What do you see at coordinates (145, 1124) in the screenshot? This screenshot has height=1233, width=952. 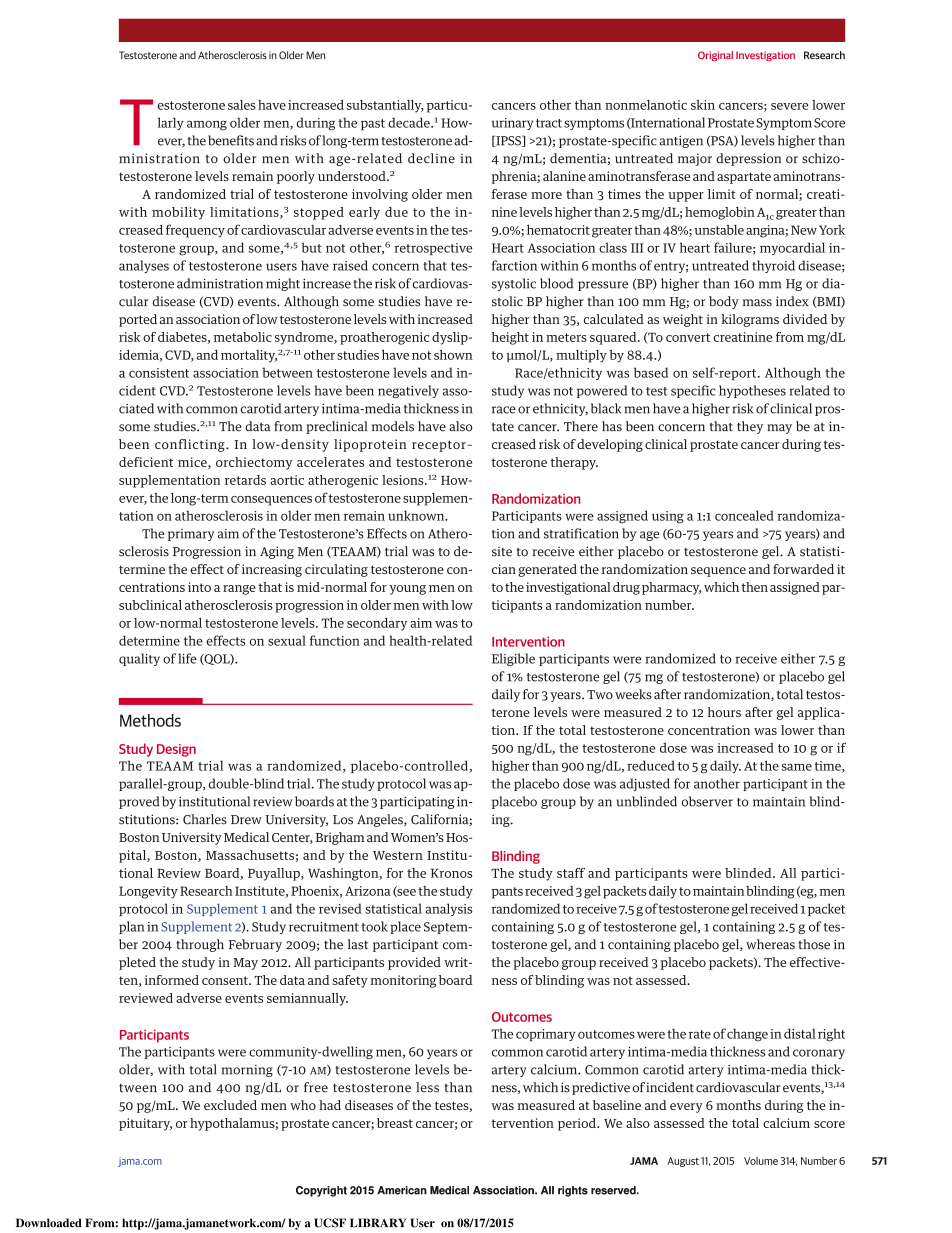 I see `pituitary` at bounding box center [145, 1124].
